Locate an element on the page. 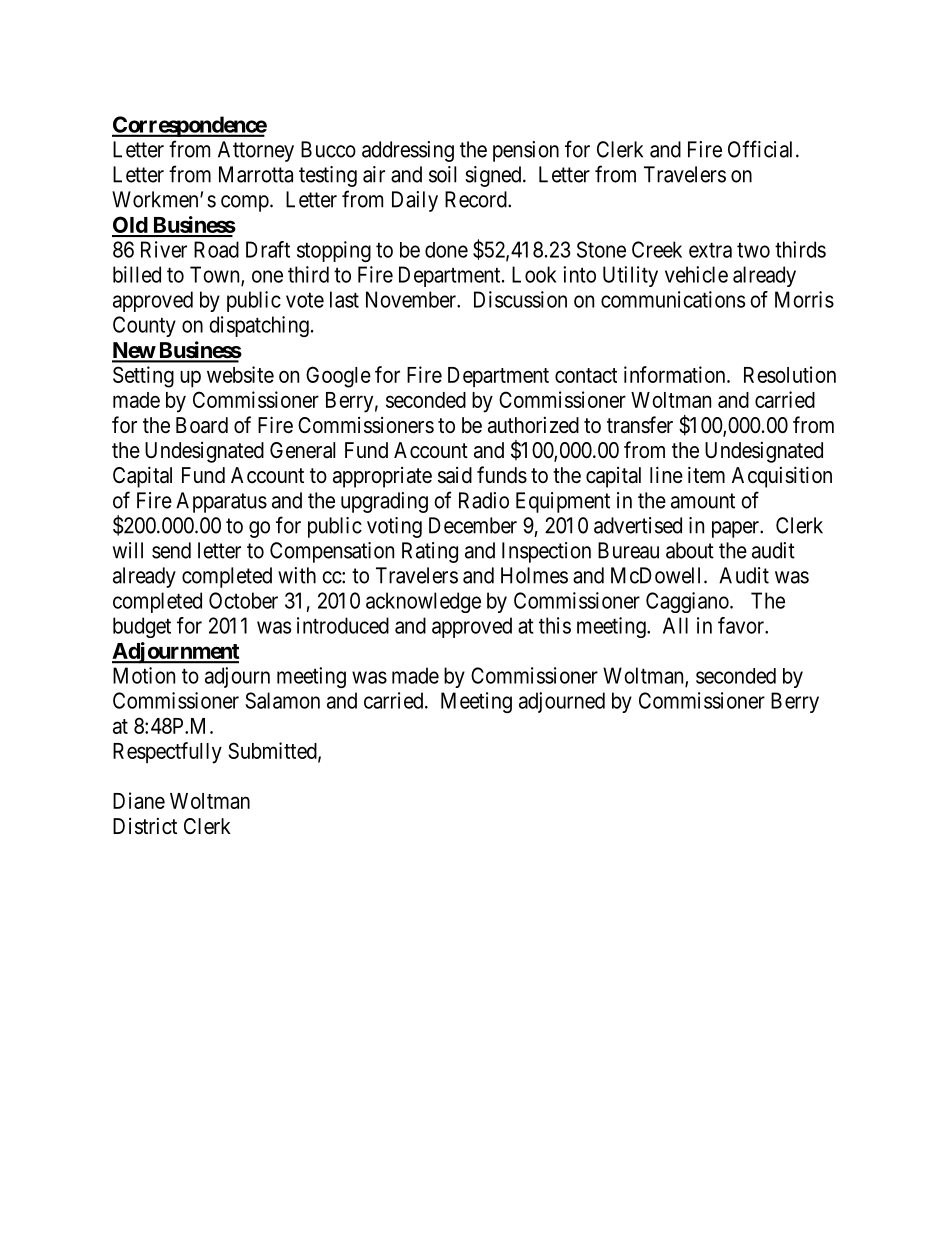 This page has height=1233, width=952. favor is located at coordinates (742, 625).
